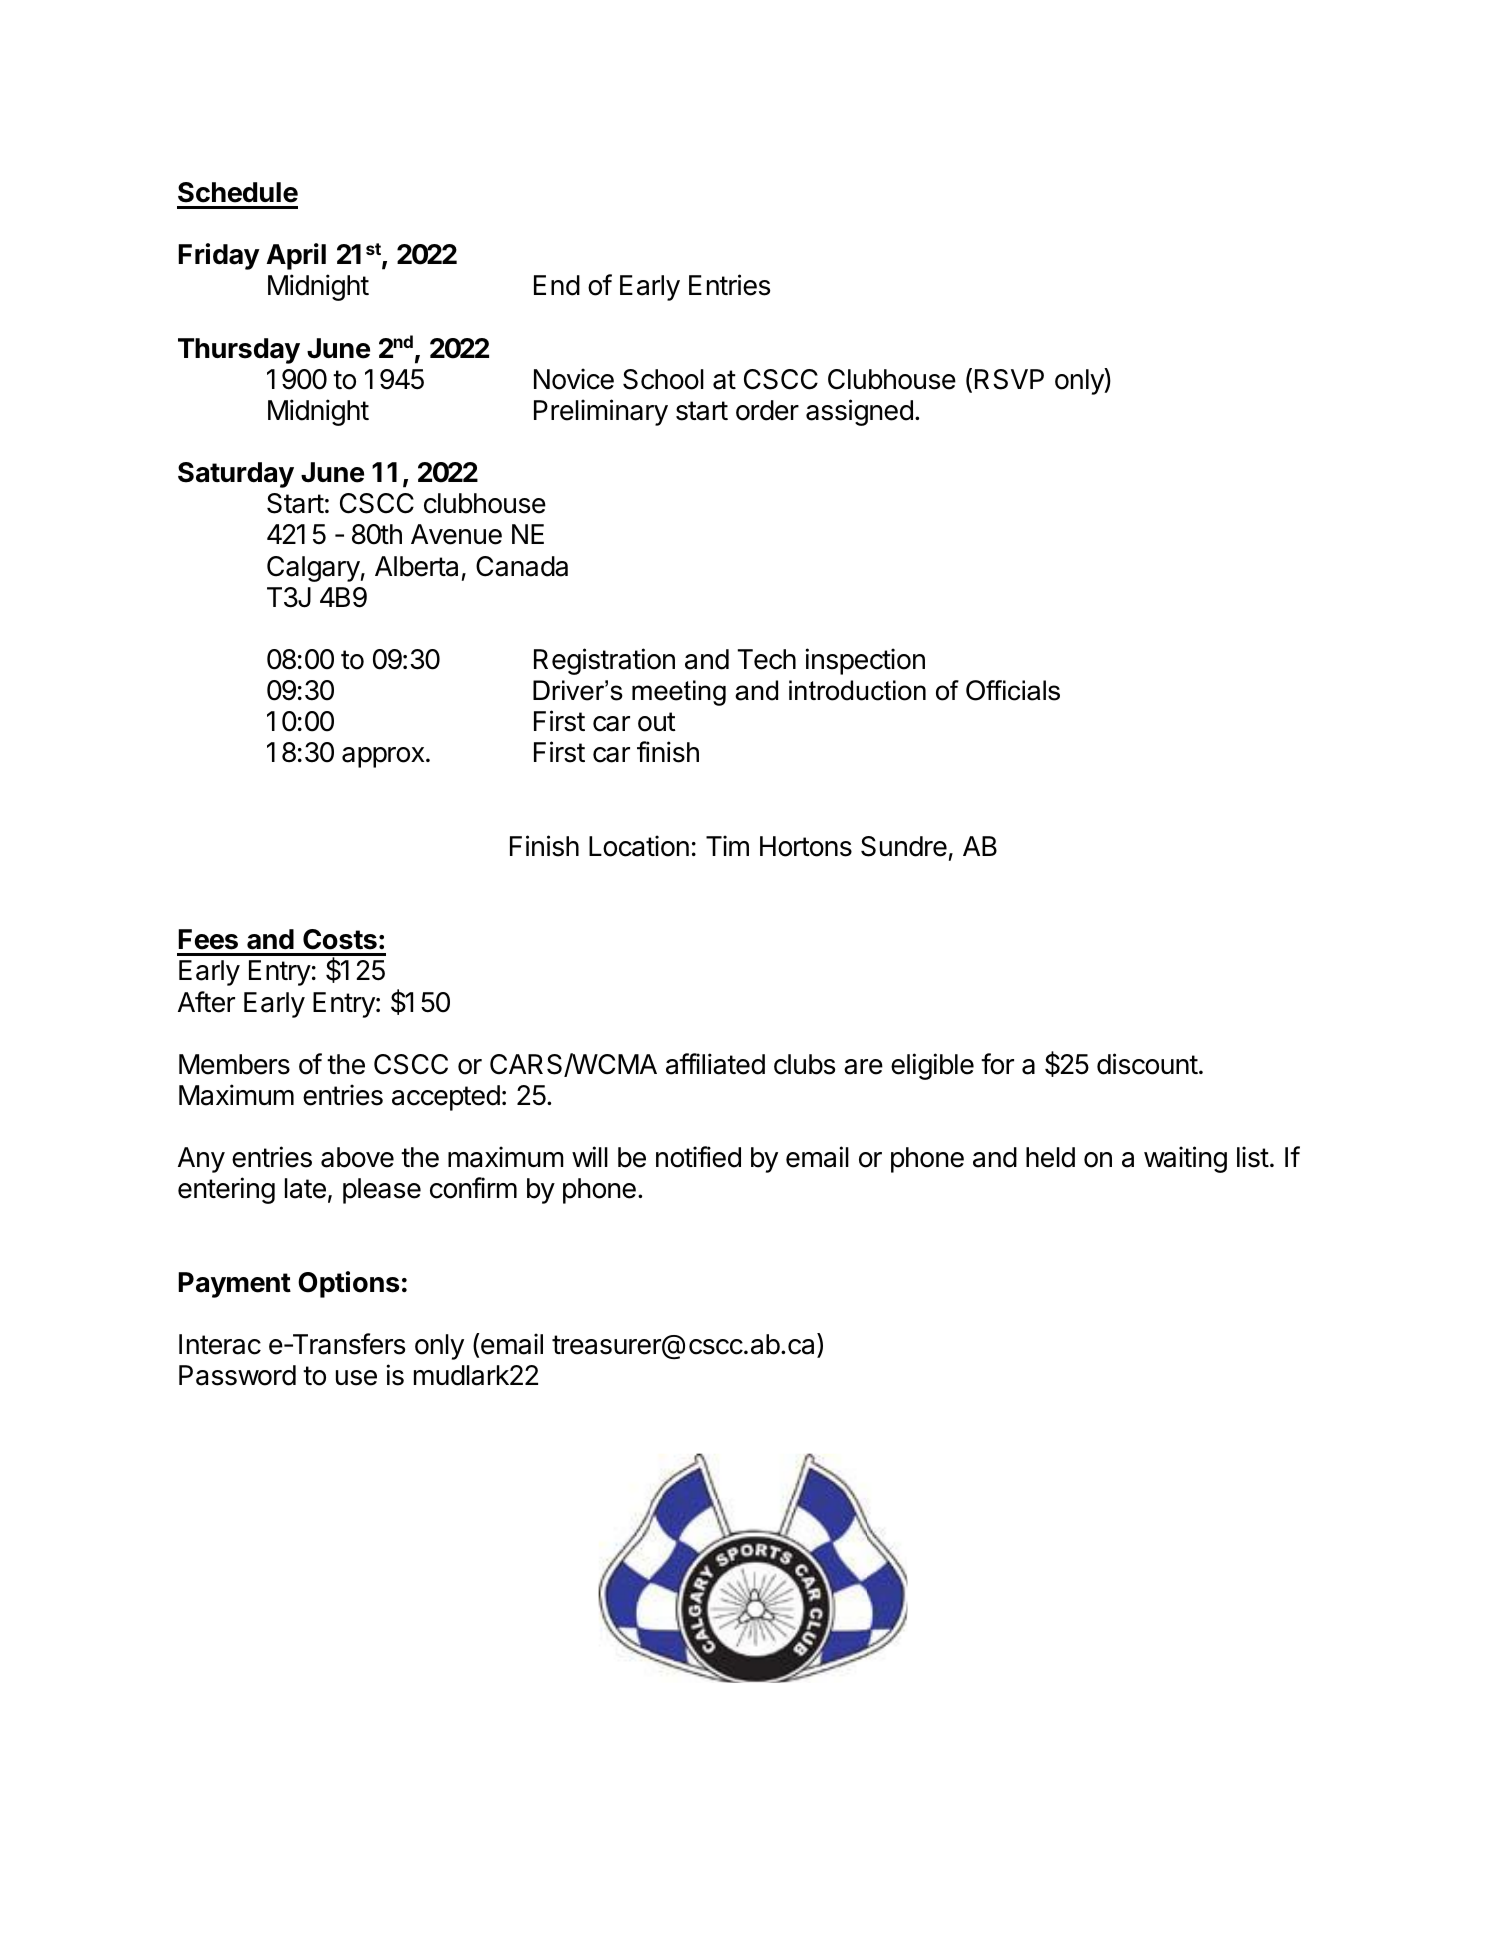  I want to click on End, so click(557, 285).
